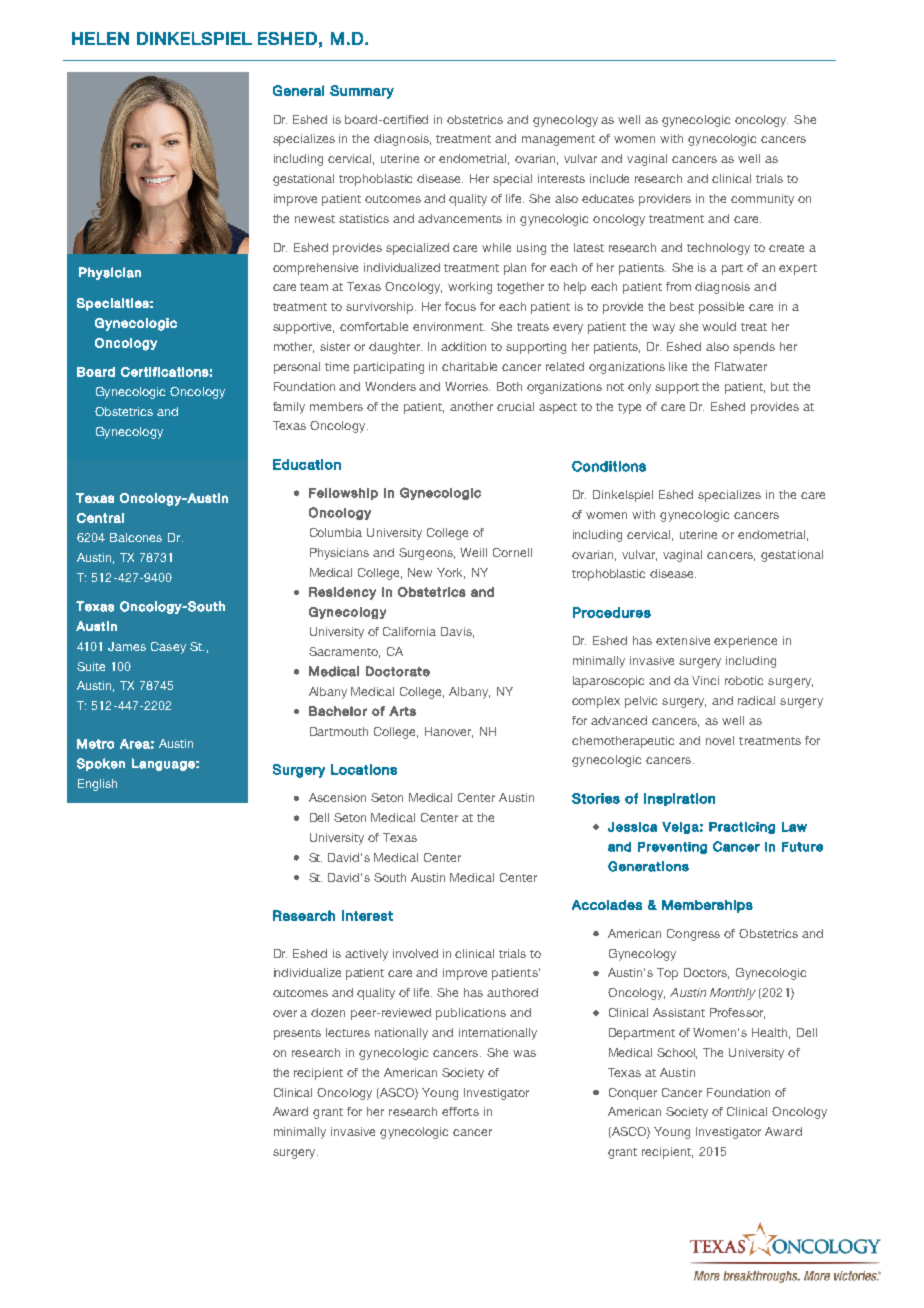 The height and width of the screenshot is (1308, 924). What do you see at coordinates (762, 200) in the screenshot?
I see `community` at bounding box center [762, 200].
